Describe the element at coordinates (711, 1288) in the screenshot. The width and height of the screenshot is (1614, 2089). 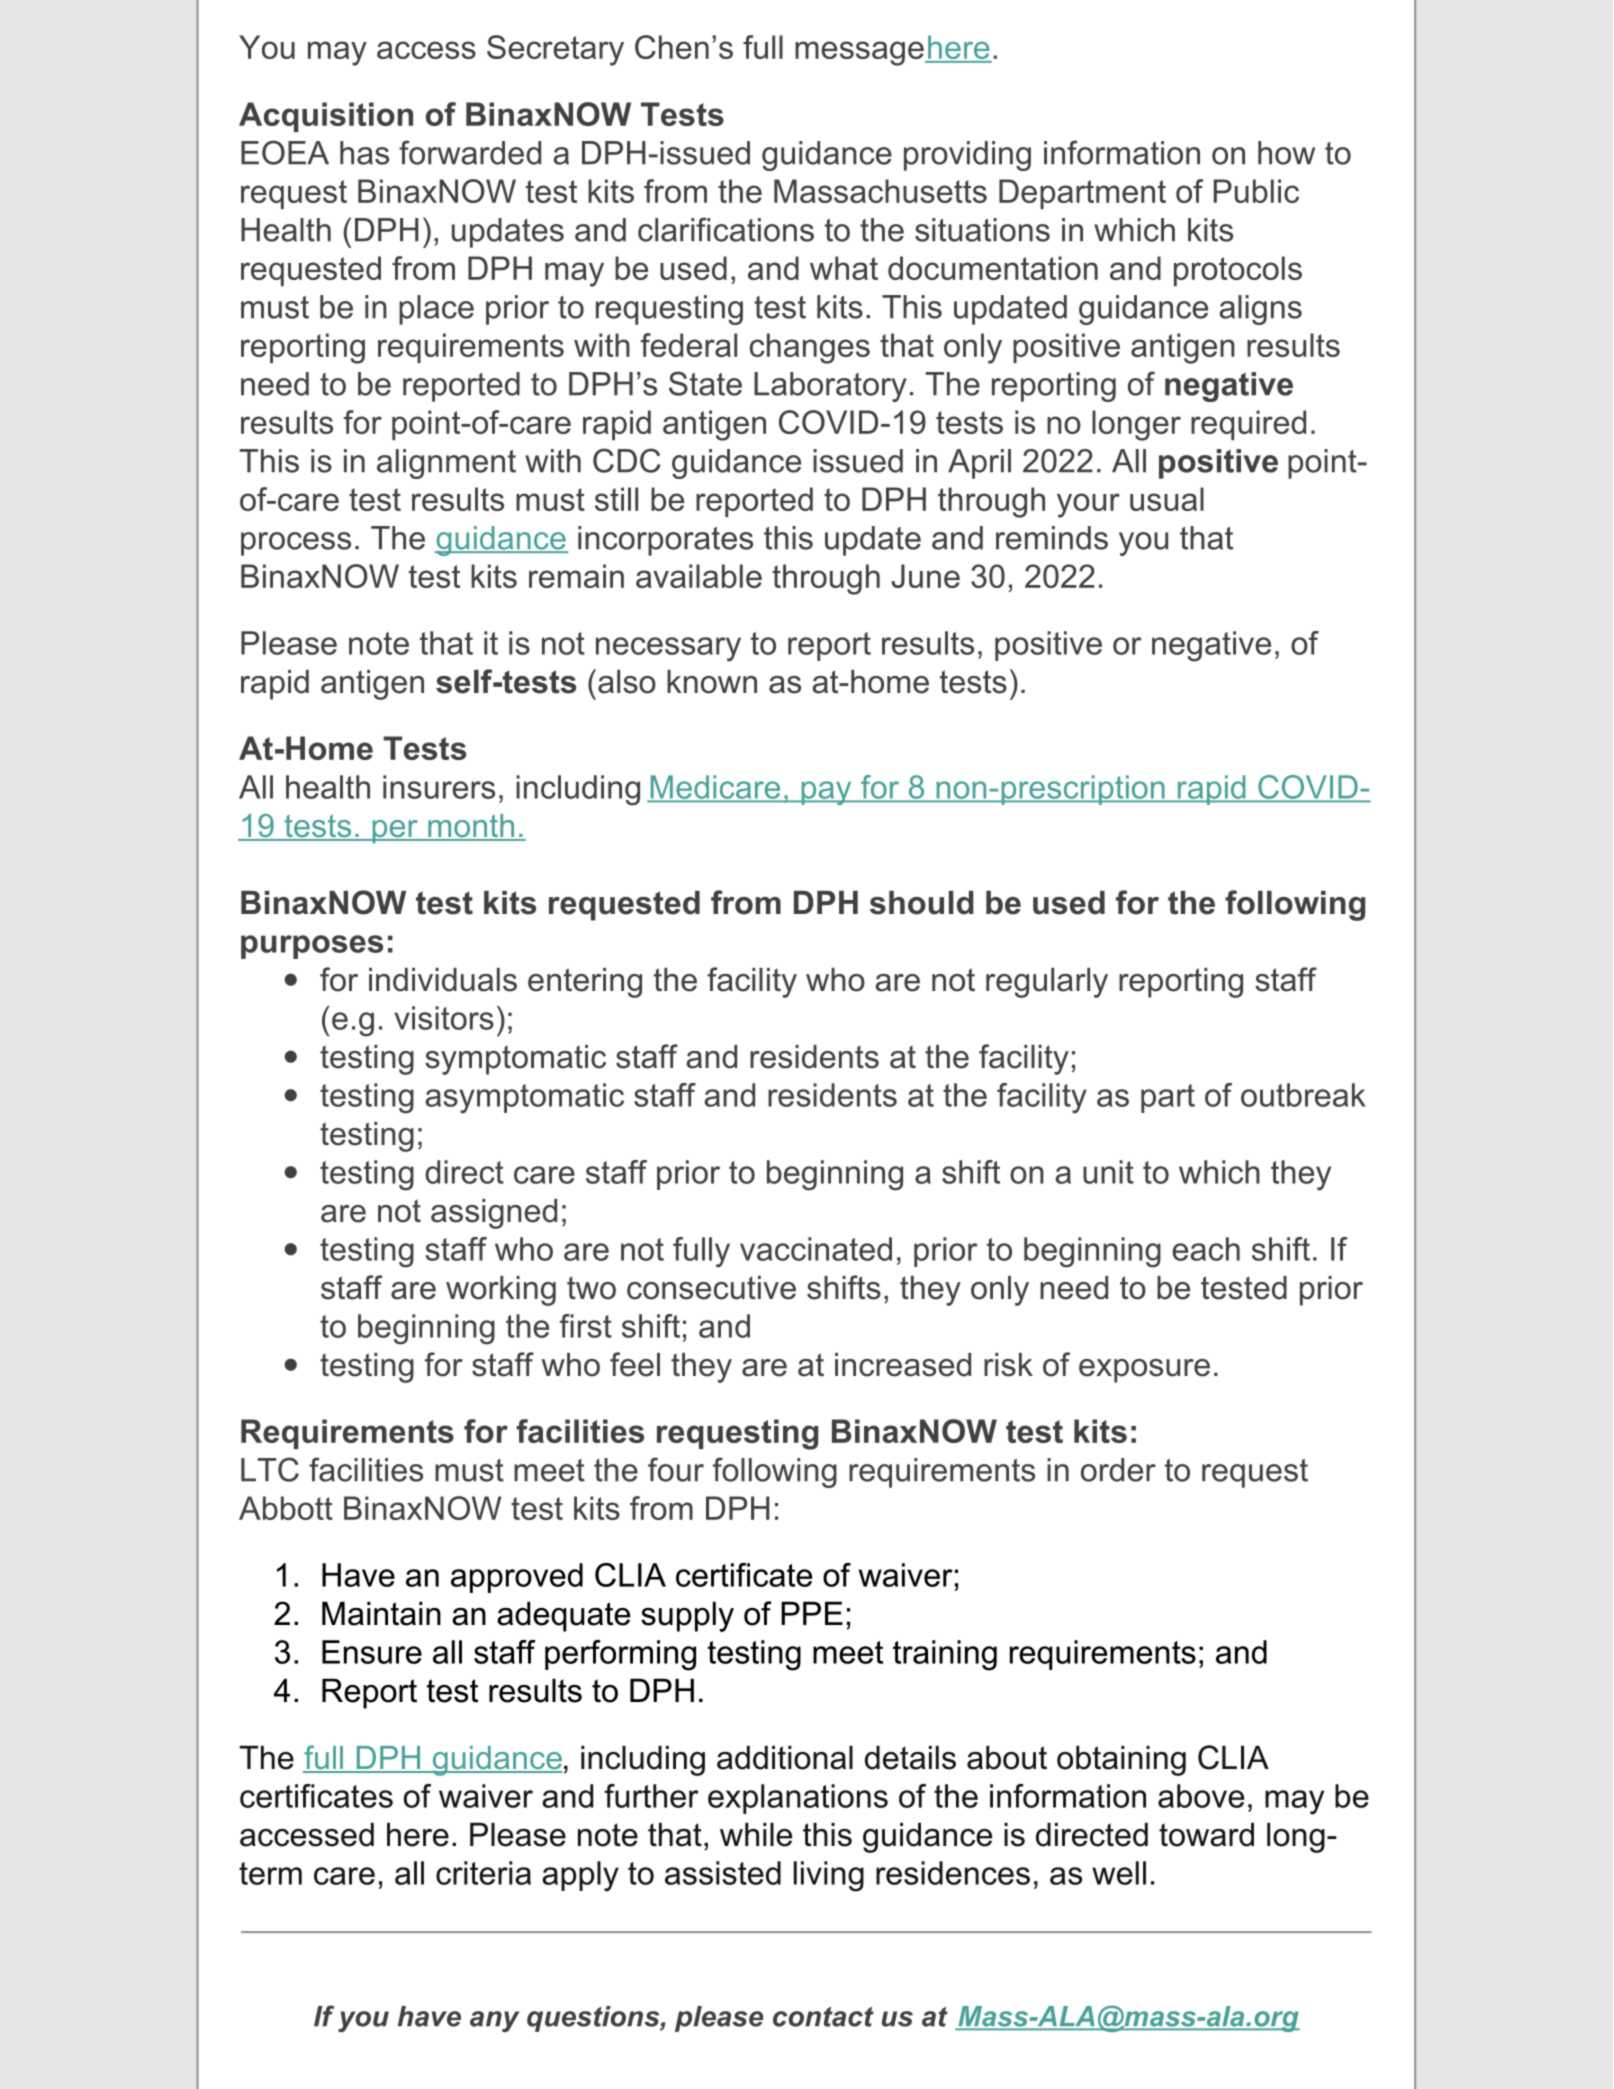
I see `consecutive` at that location.
